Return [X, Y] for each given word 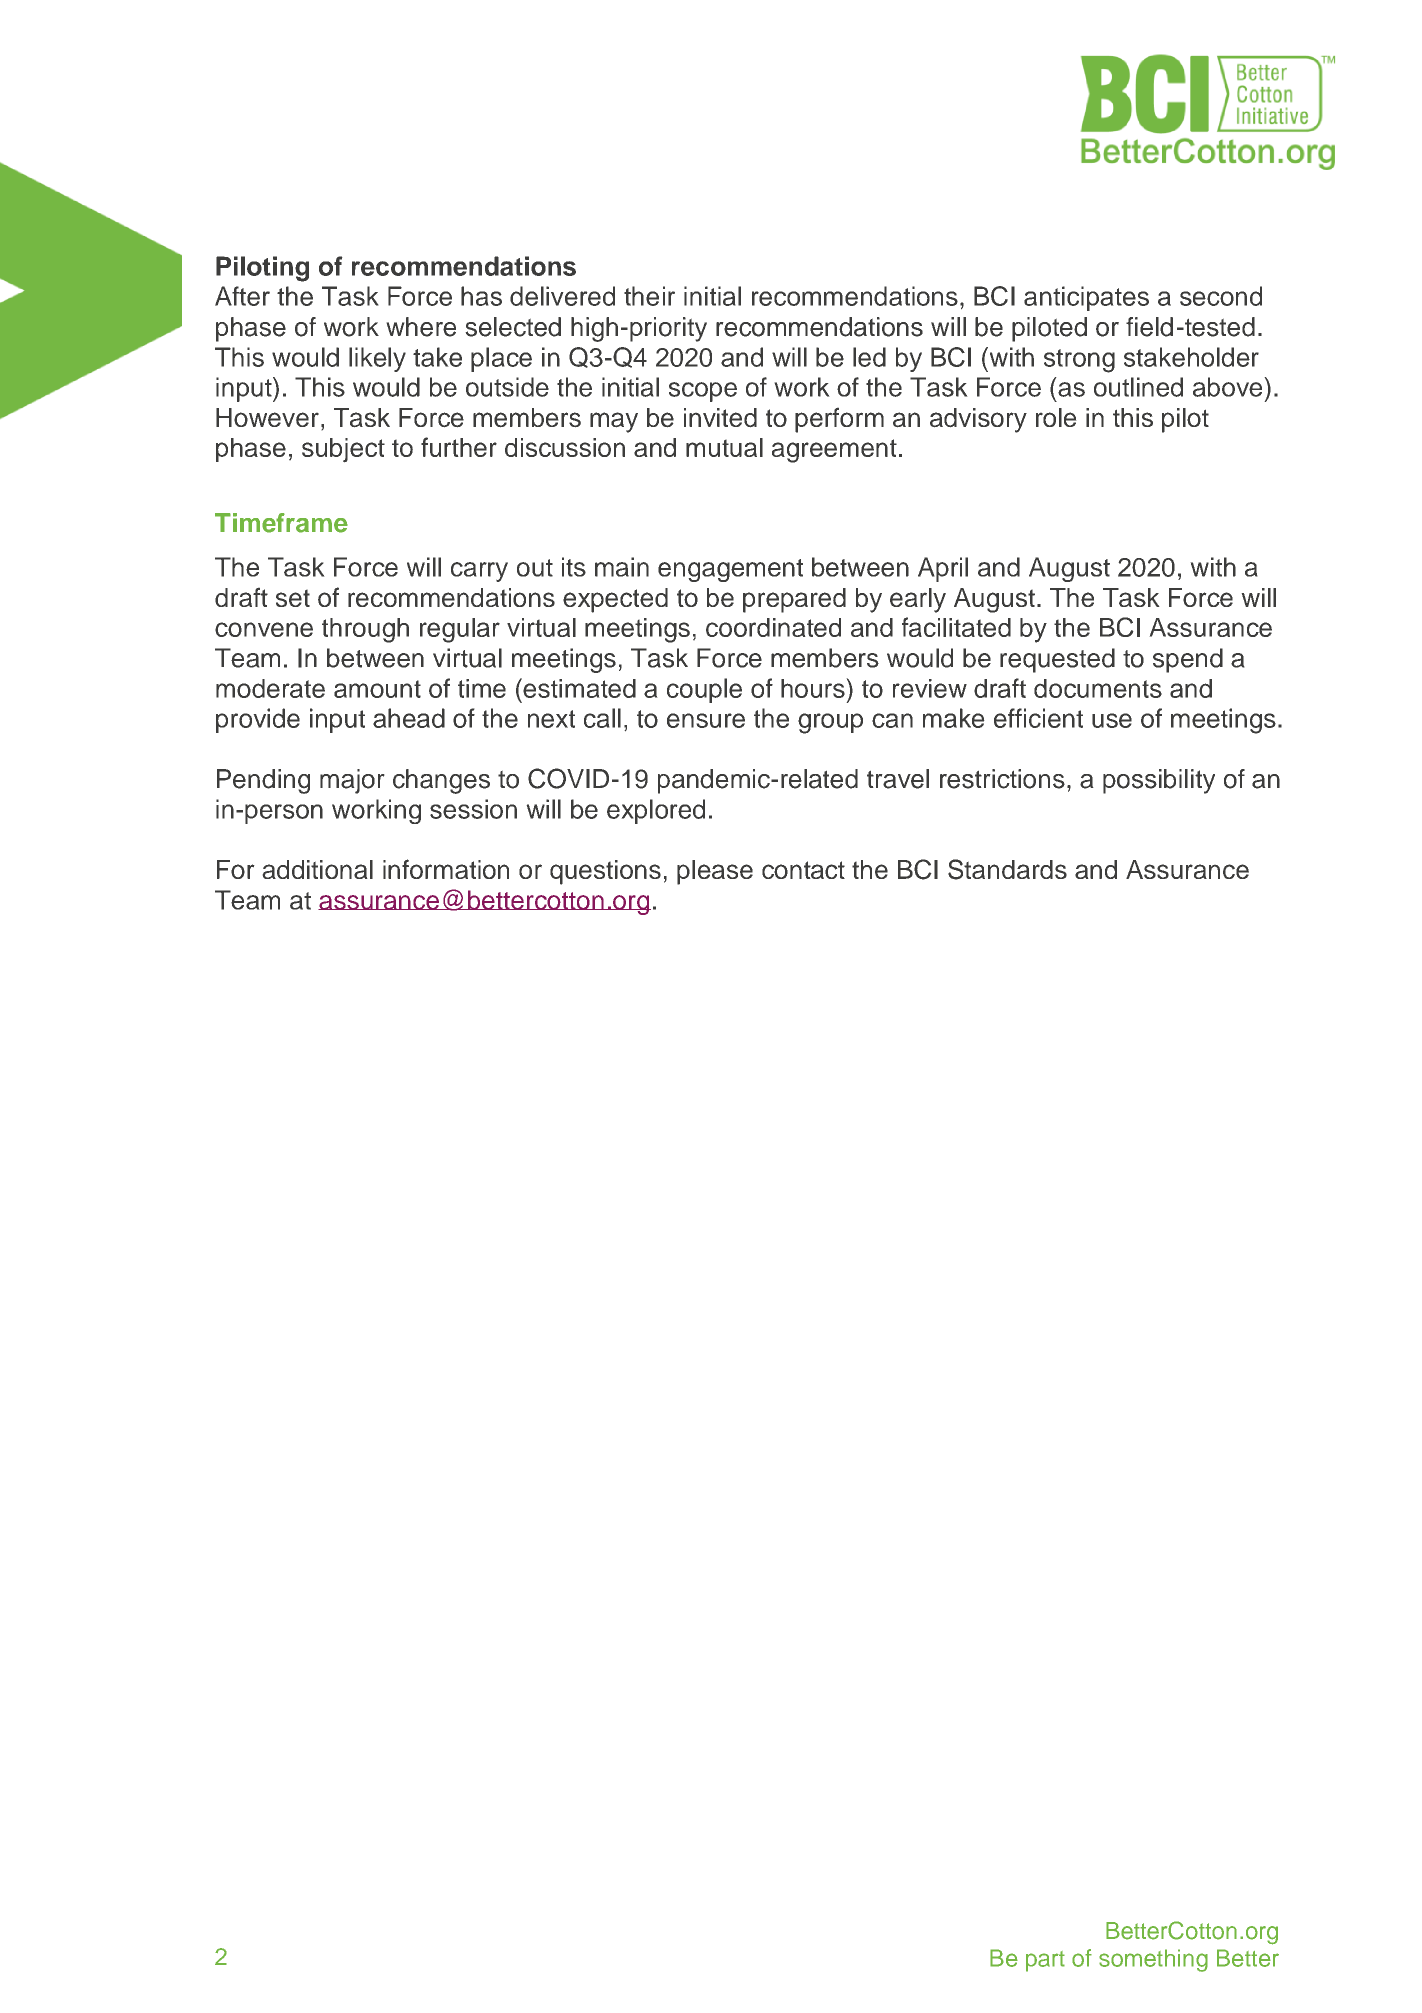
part [1045, 1961]
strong [1079, 361]
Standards [1007, 869]
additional [317, 869]
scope [703, 392]
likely [377, 359]
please [715, 872]
